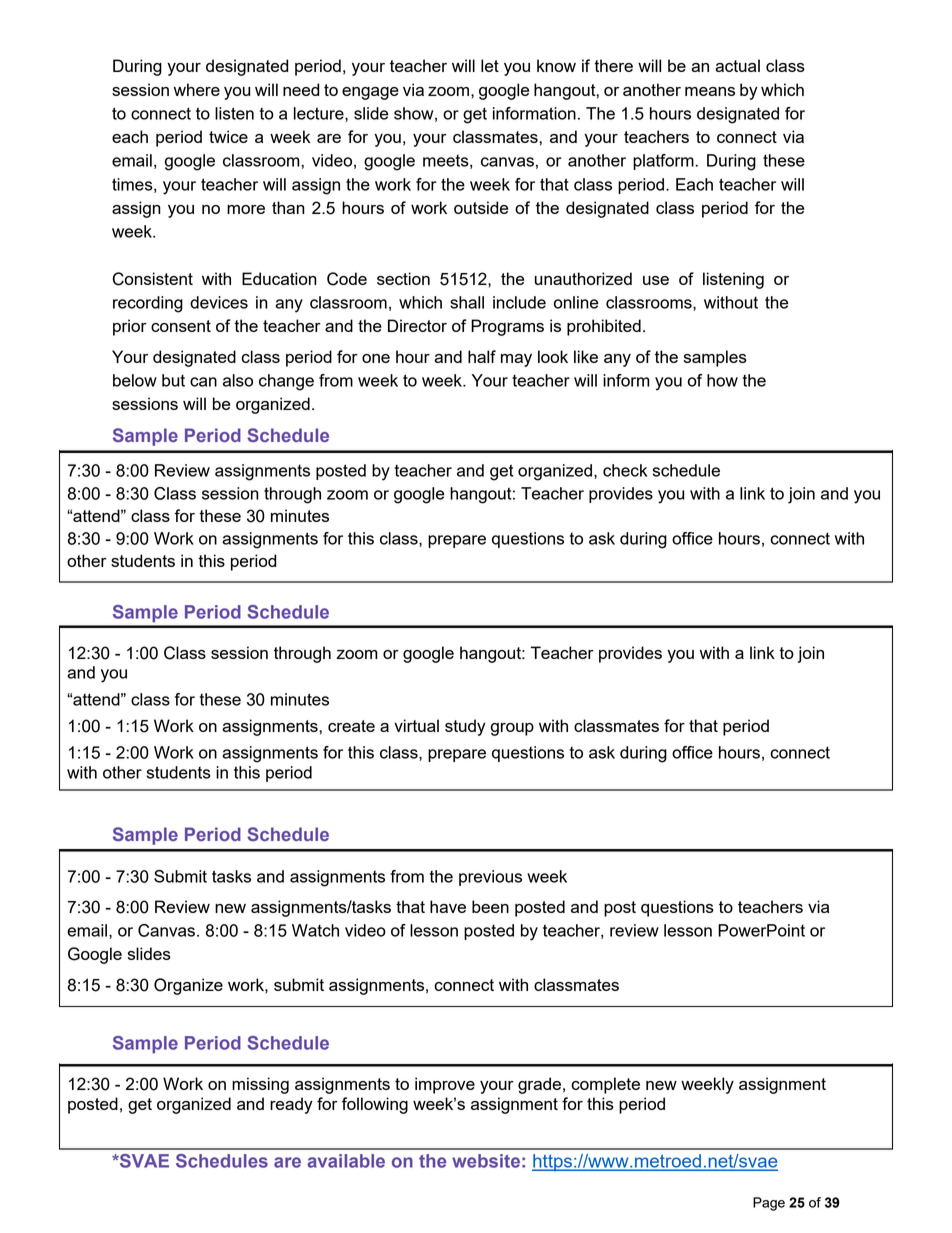  What do you see at coordinates (512, 729) in the screenshot?
I see `group` at bounding box center [512, 729].
